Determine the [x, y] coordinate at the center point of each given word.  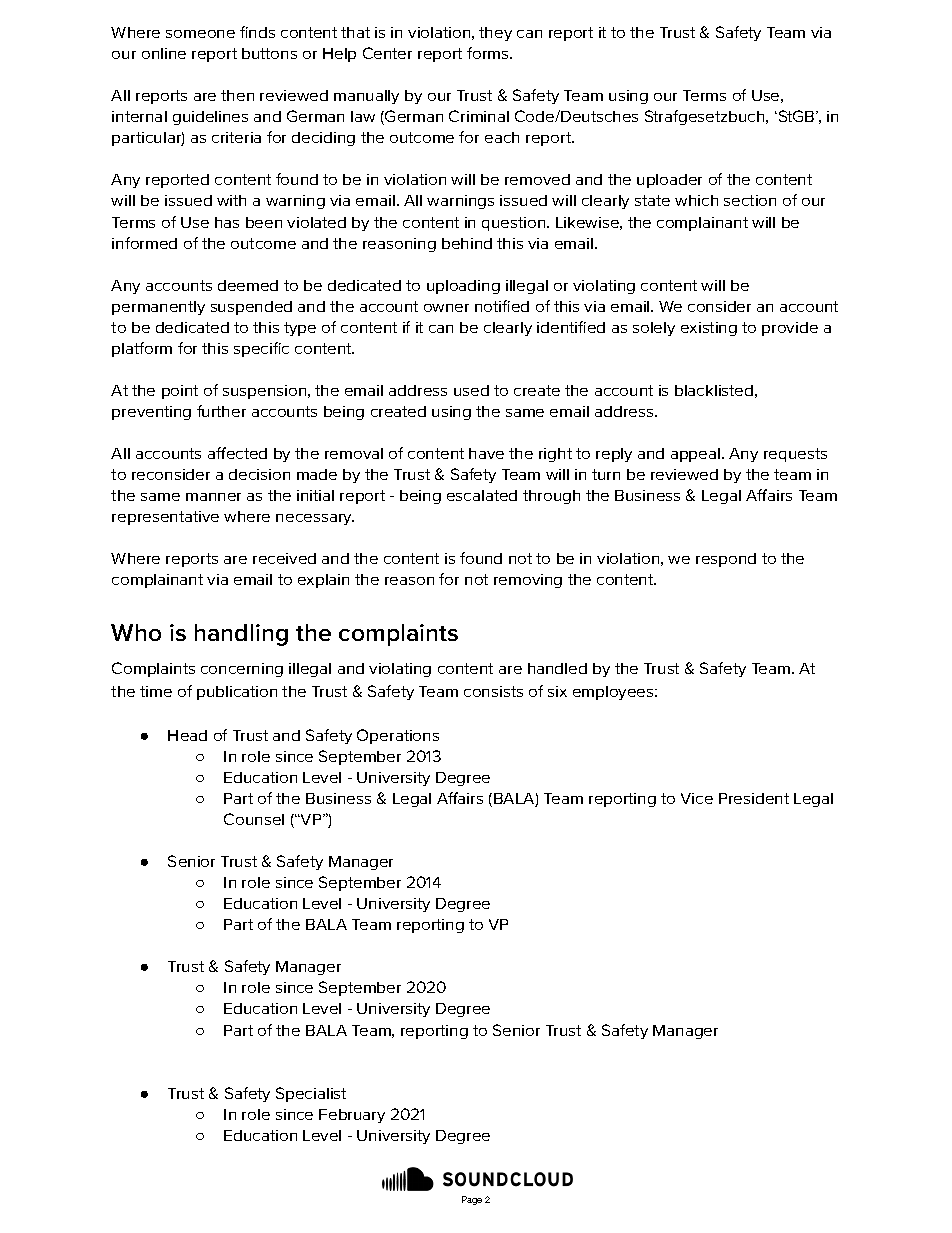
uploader [669, 181]
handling [241, 635]
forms [489, 53]
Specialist [311, 1094]
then [237, 95]
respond [726, 560]
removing [528, 581]
